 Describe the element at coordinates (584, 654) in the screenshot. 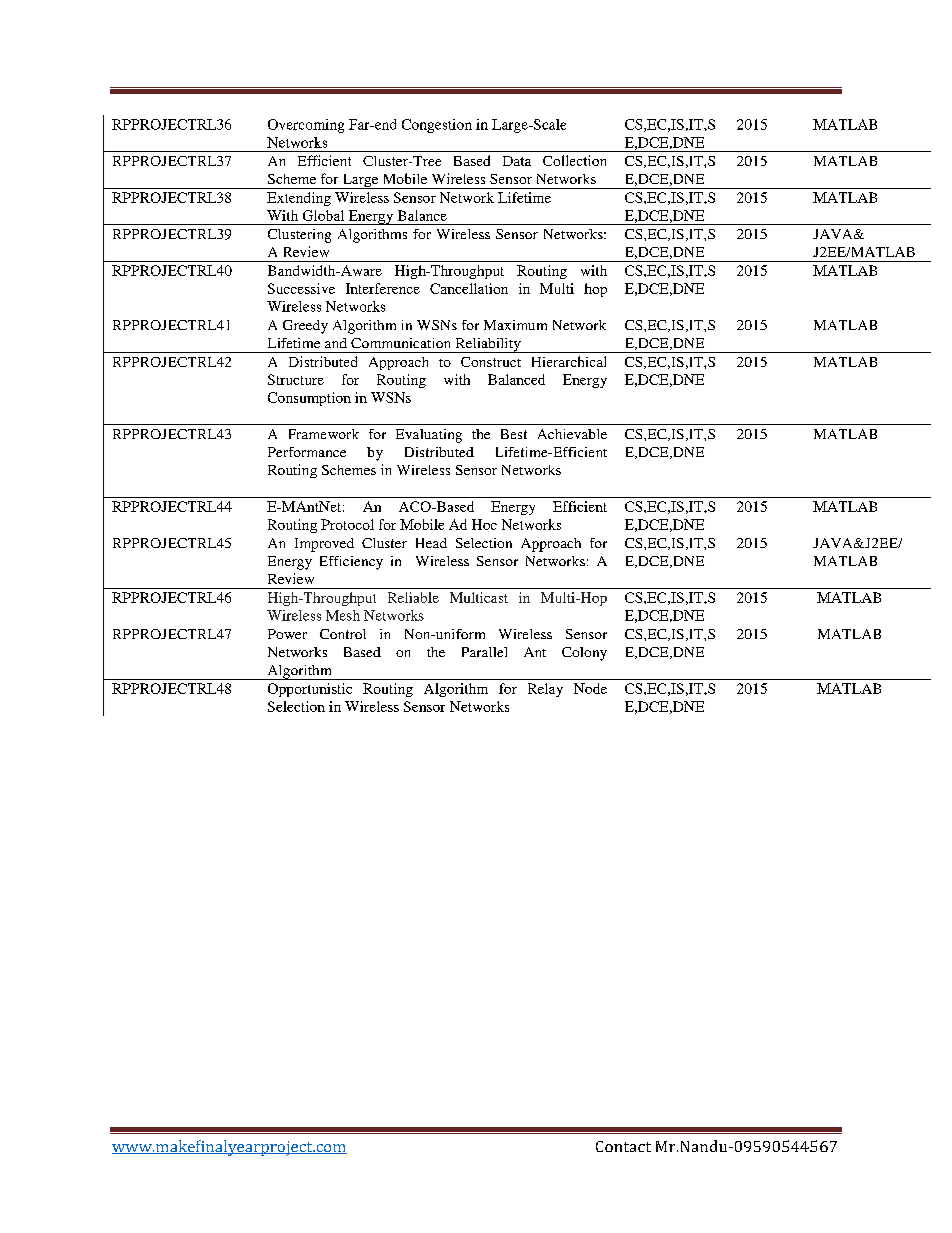

I see `Colony` at that location.
